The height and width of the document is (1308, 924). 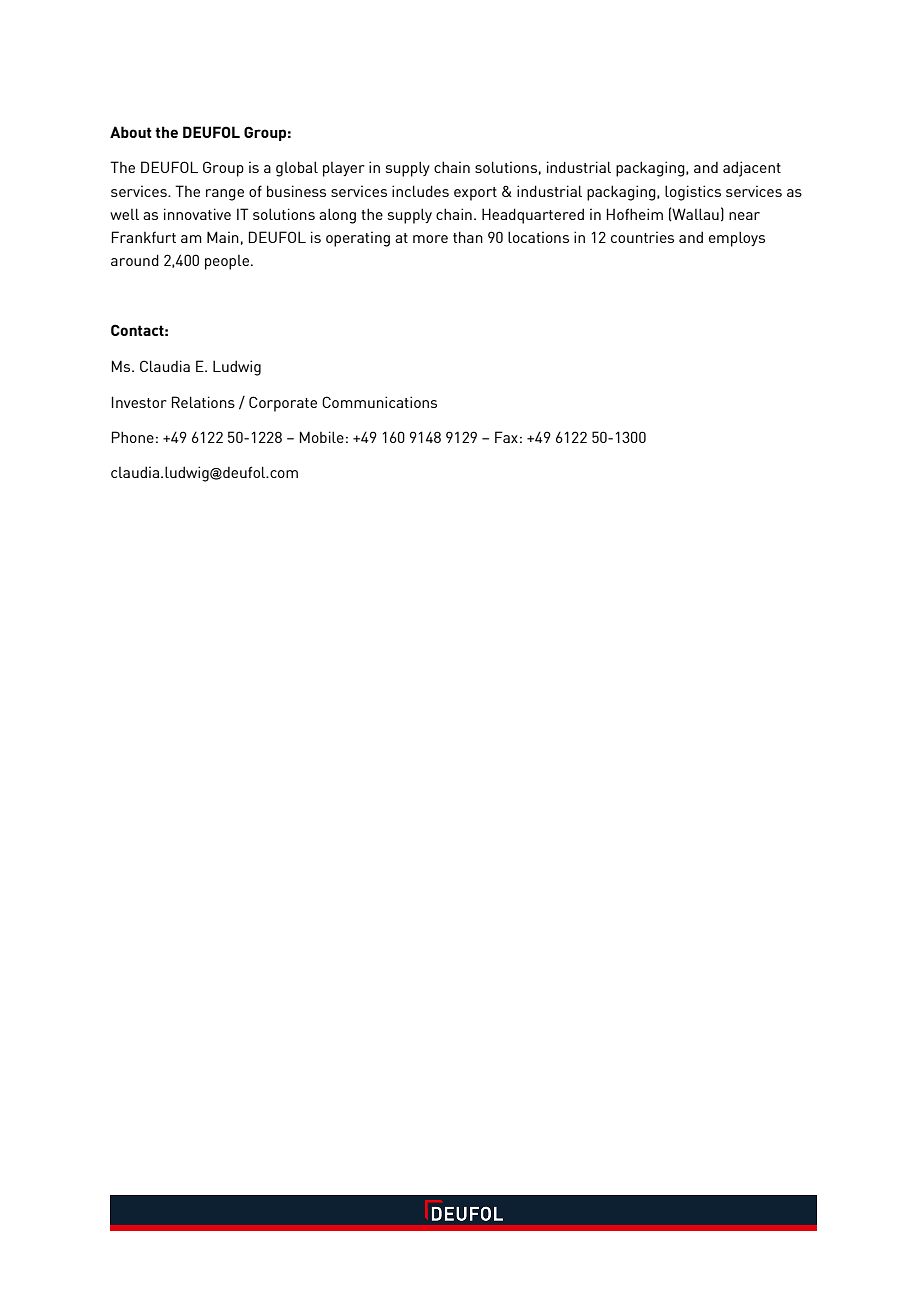 What do you see at coordinates (737, 239) in the document?
I see `employs` at bounding box center [737, 239].
